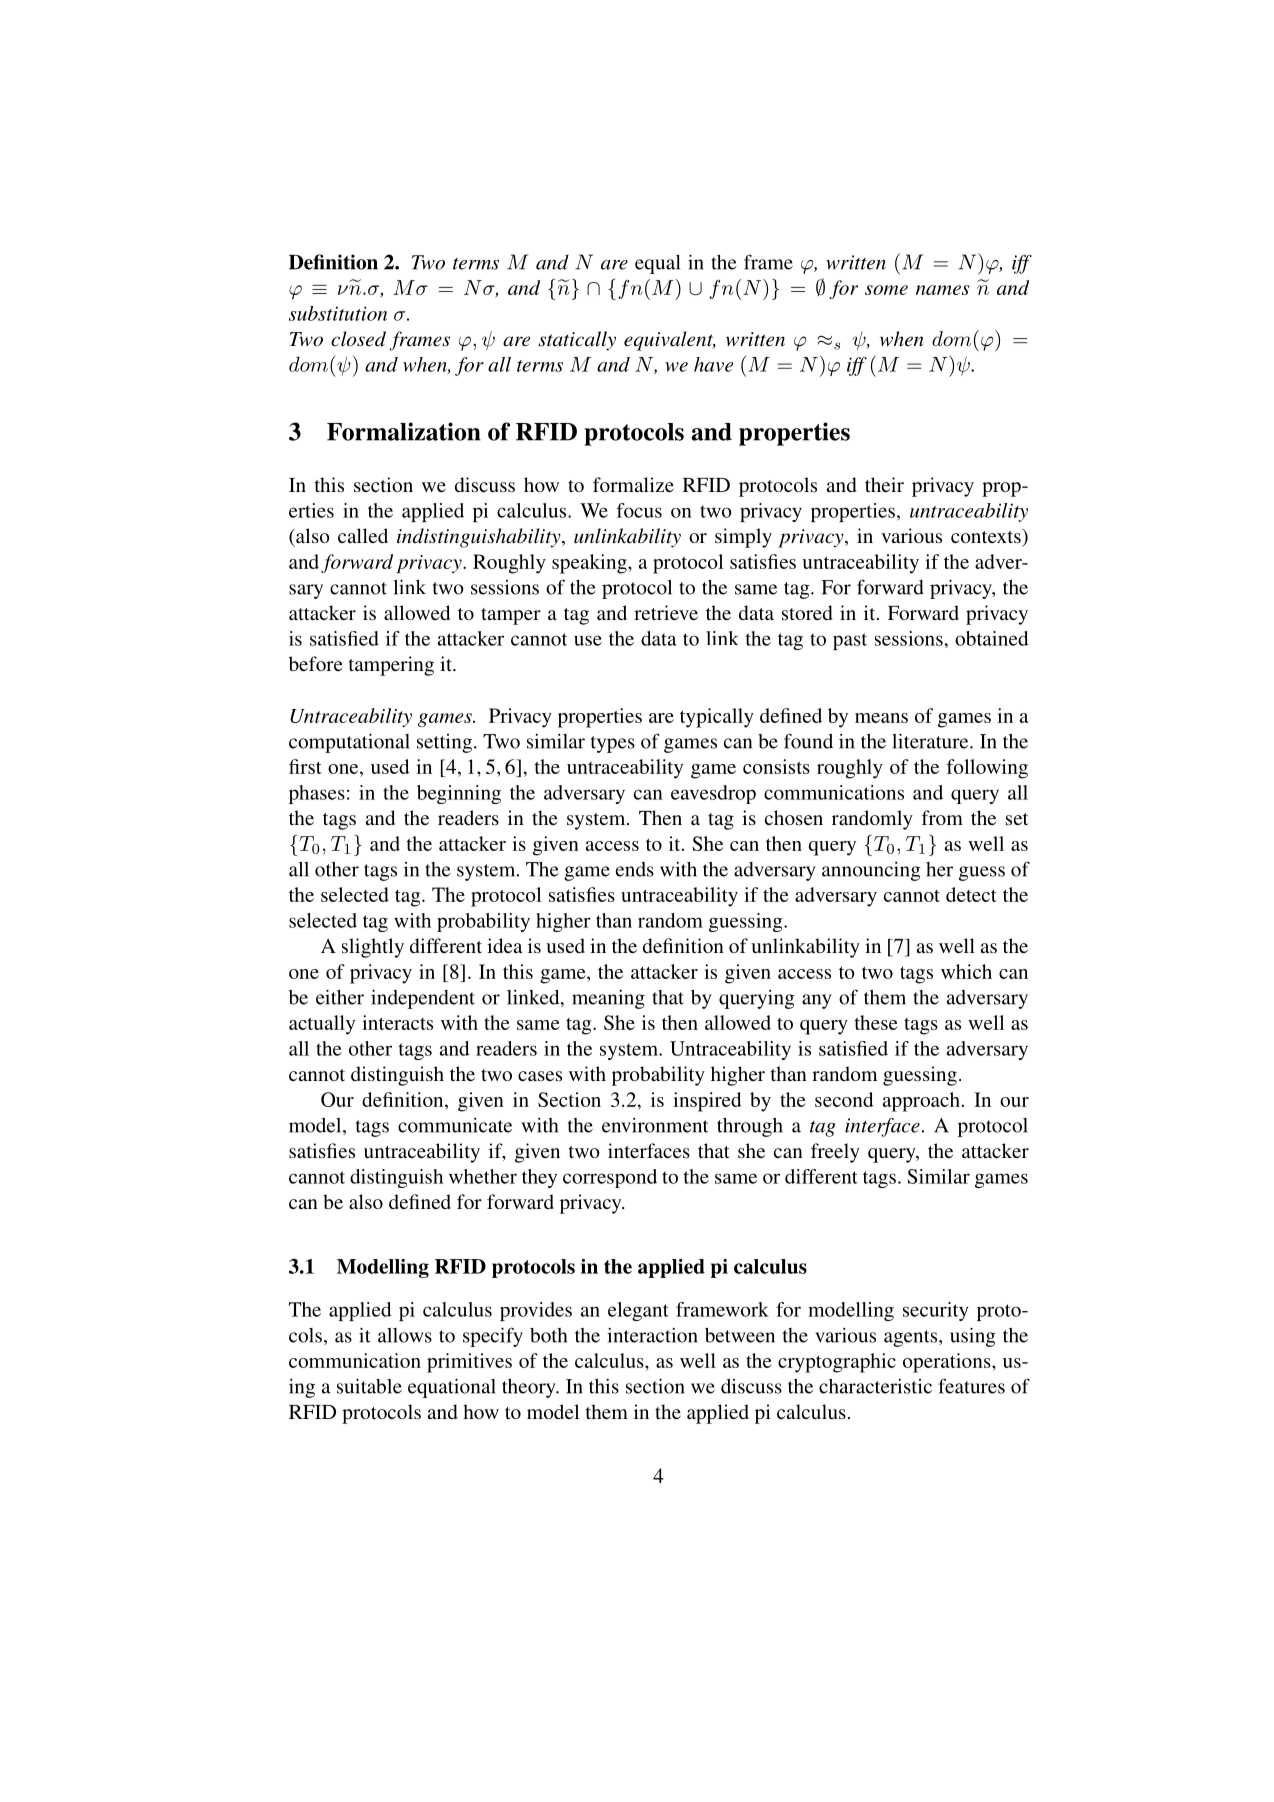 The image size is (1274, 1802). I want to click on approach, so click(921, 1102).
